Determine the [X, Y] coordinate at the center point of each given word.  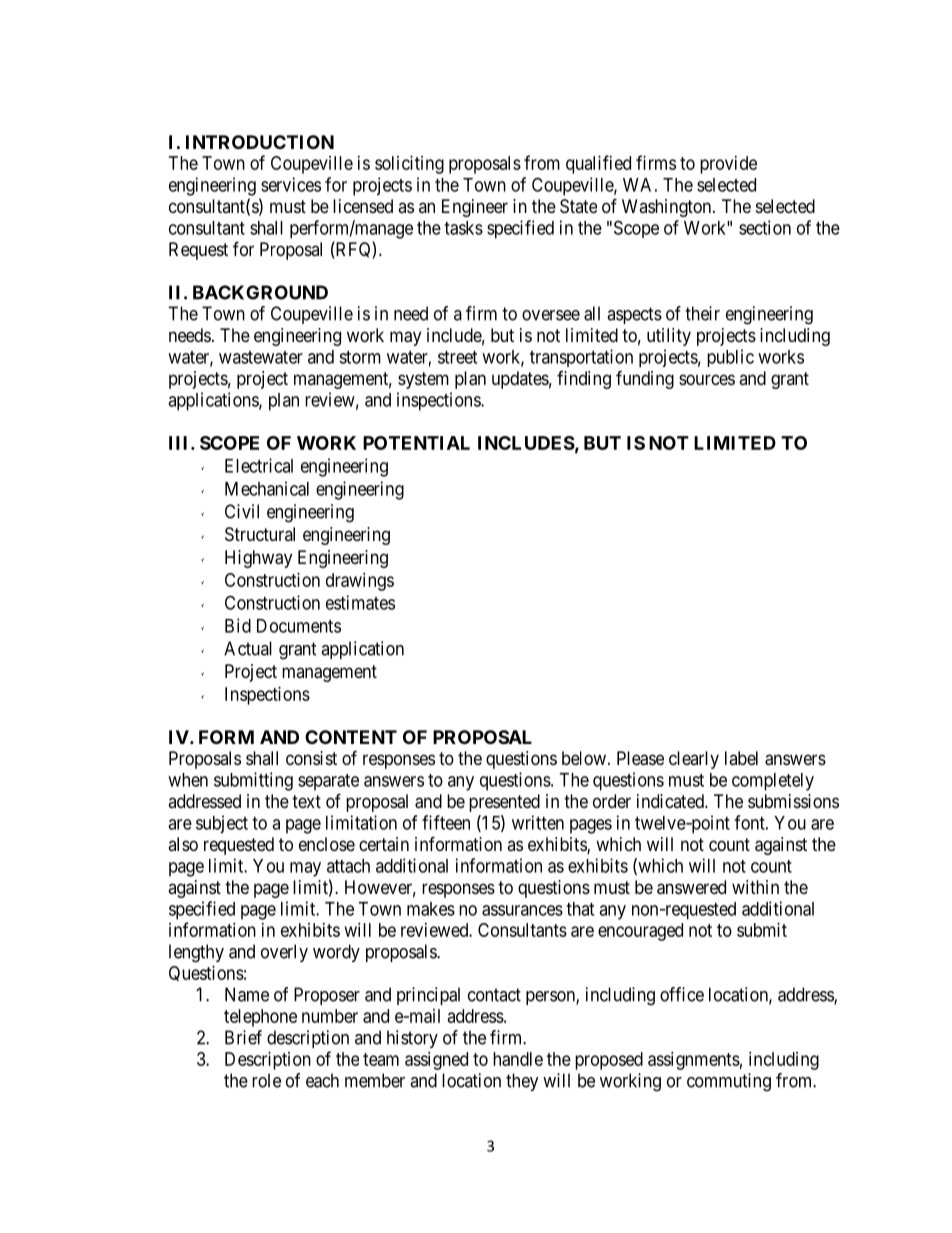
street [457, 357]
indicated [671, 801]
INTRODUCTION [260, 142]
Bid [238, 625]
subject [222, 824]
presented [504, 803]
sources [707, 379]
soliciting [409, 165]
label [741, 758]
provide [728, 165]
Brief [243, 1037]
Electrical [259, 465]
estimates [360, 602]
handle [518, 1059]
